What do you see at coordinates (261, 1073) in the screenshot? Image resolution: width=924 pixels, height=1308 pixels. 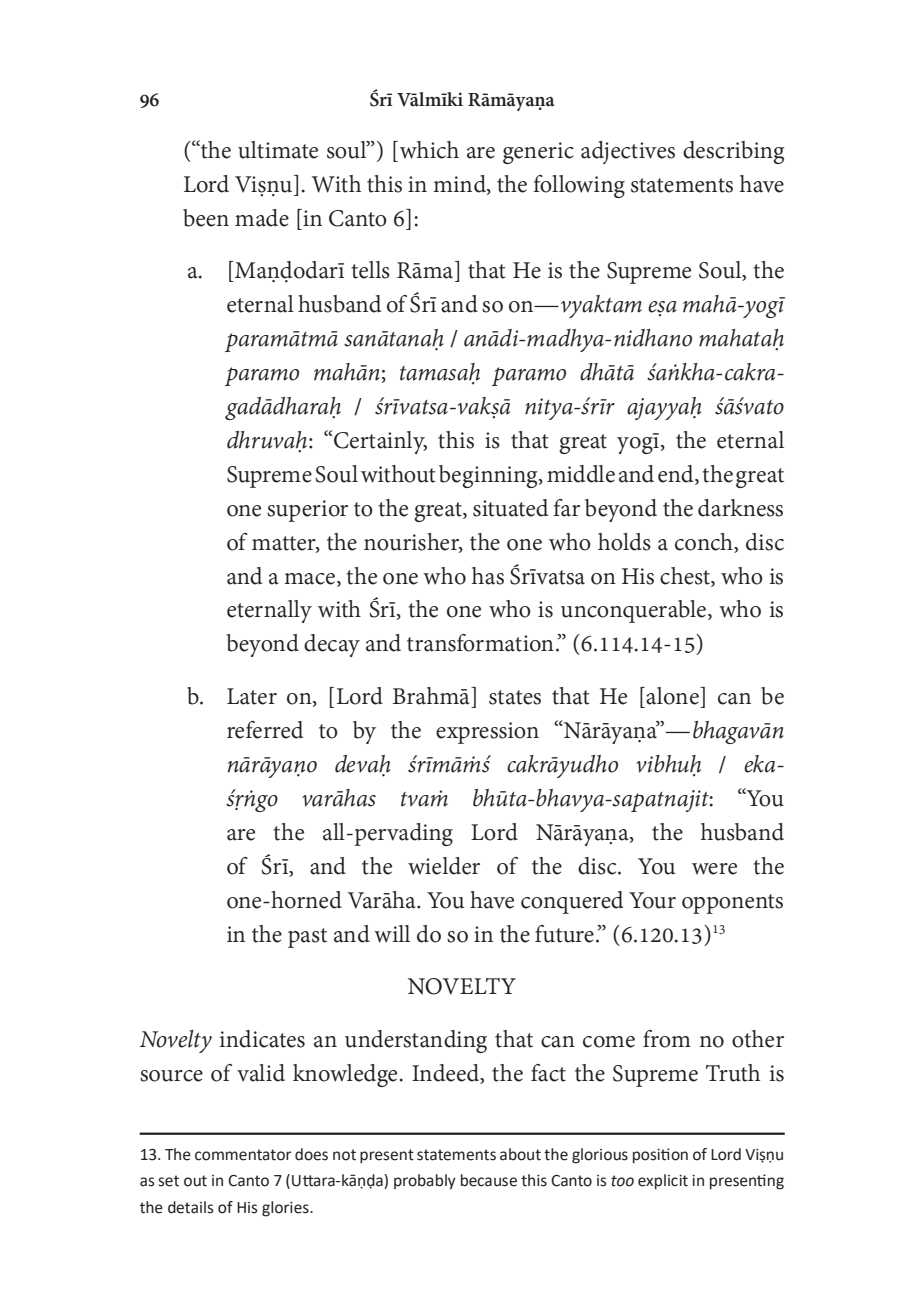 I see `valid` at bounding box center [261, 1073].
